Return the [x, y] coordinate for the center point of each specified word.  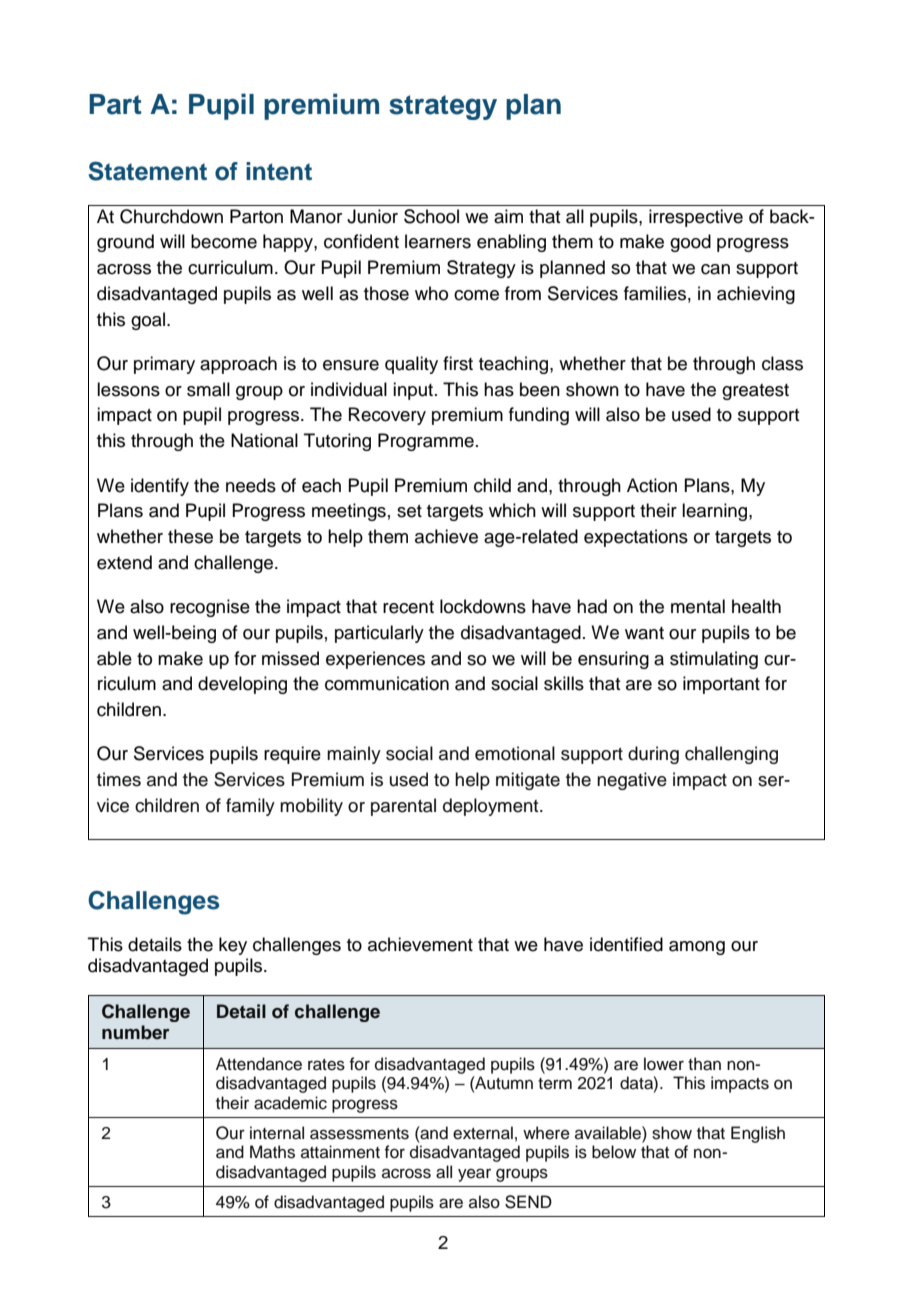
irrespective [696, 218]
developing [242, 685]
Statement [147, 171]
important [721, 685]
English [758, 1134]
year [474, 1175]
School [431, 216]
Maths [272, 1152]
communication [387, 683]
